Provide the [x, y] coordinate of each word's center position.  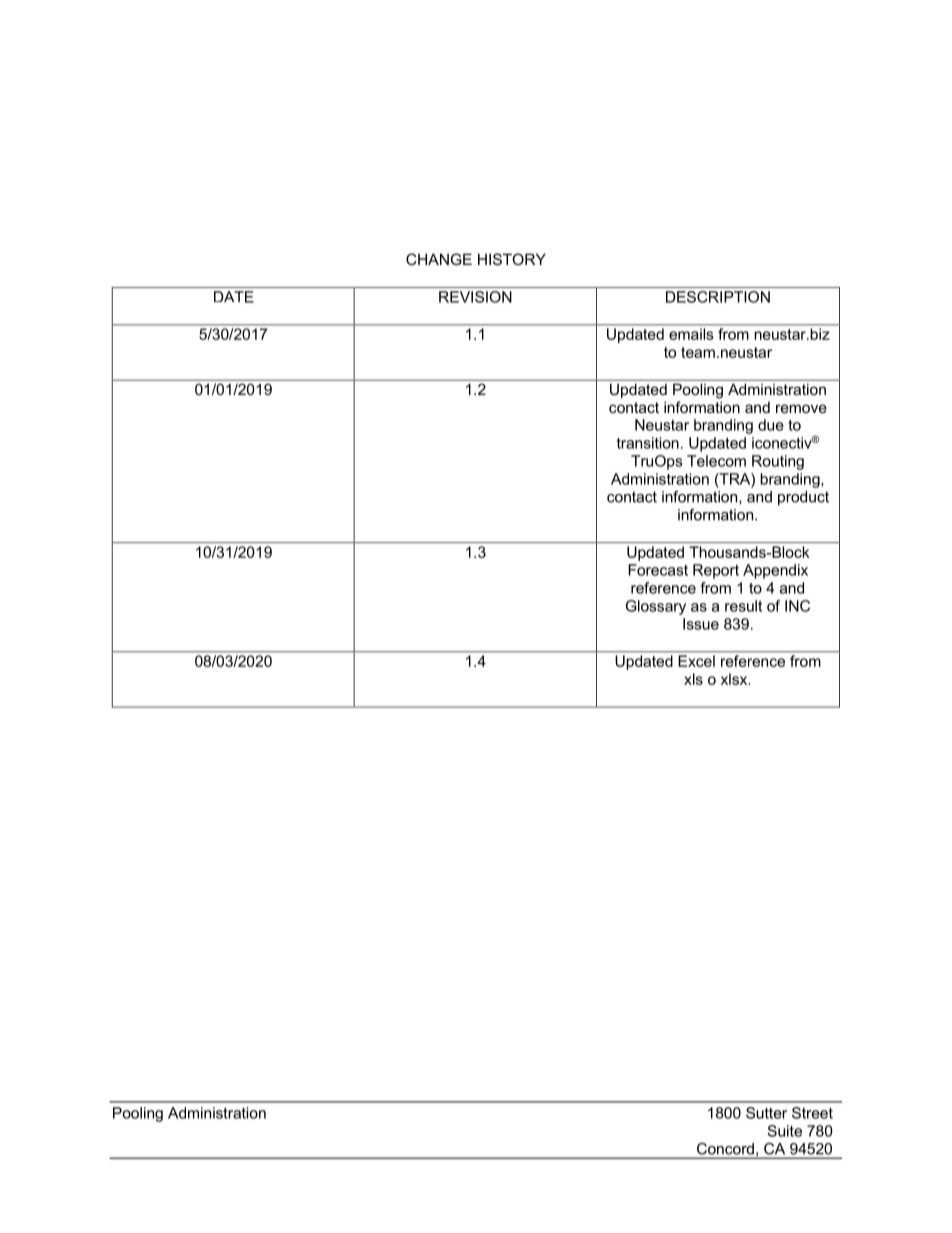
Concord [725, 1149]
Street [812, 1113]
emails [691, 334]
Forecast [658, 570]
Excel [697, 661]
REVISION [475, 297]
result [743, 606]
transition [648, 443]
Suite [784, 1131]
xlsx [735, 679]
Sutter [766, 1113]
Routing [778, 462]
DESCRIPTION [718, 297]
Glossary [656, 607]
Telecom [716, 461]
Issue [701, 624]
